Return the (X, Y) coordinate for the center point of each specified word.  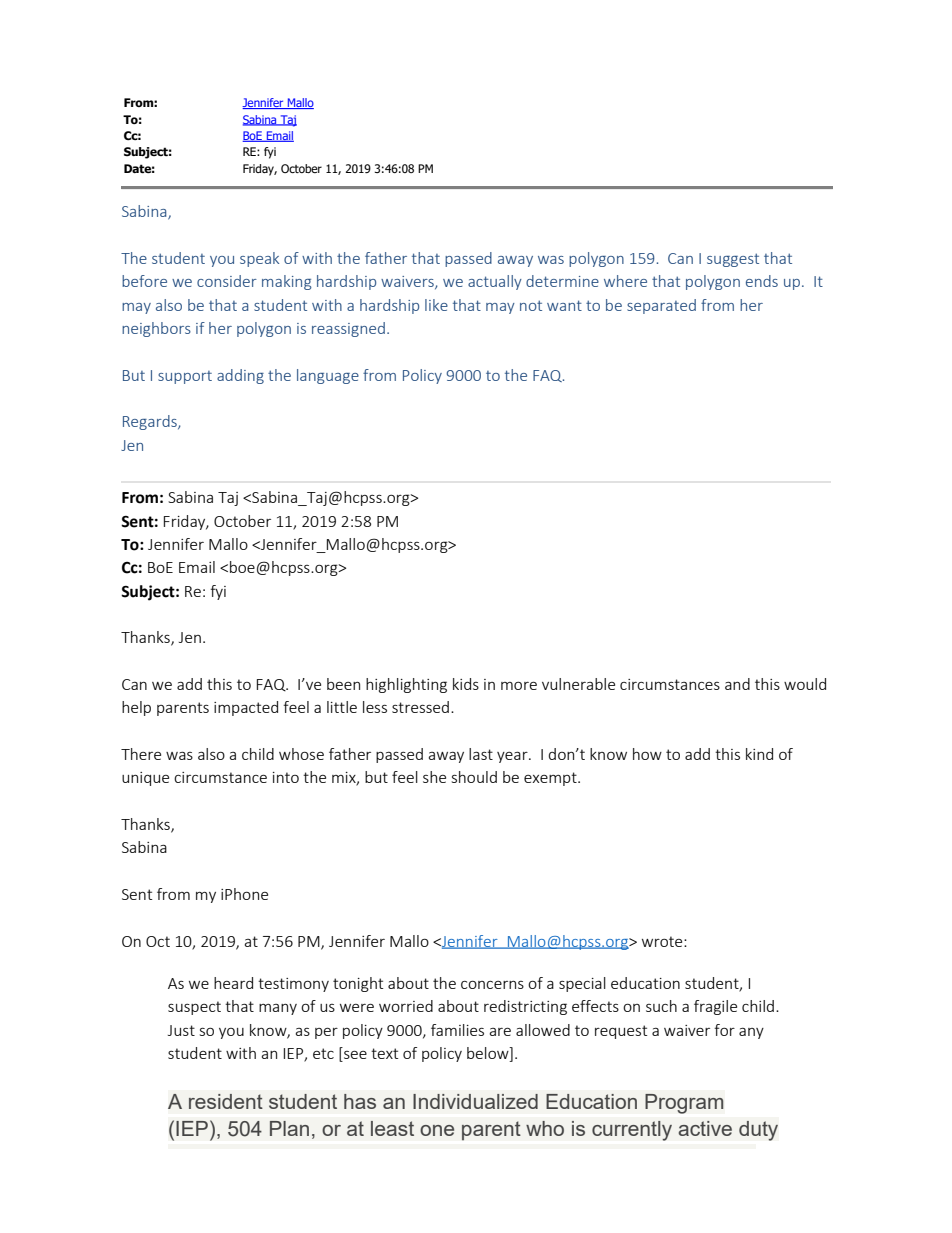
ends (762, 281)
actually (495, 282)
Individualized (475, 1101)
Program (684, 1104)
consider (227, 281)
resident (226, 1101)
